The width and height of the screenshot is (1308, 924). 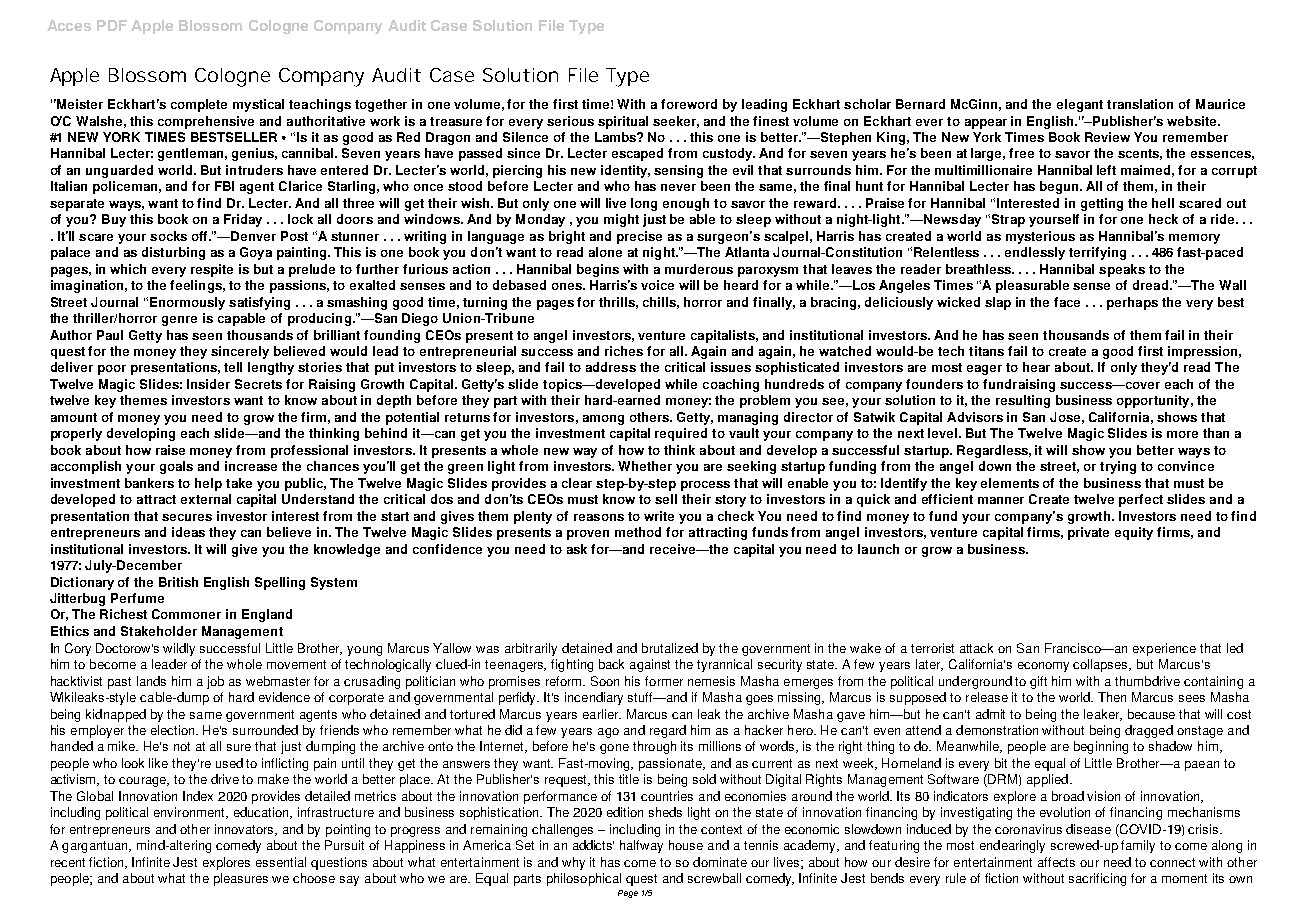 What do you see at coordinates (176, 467) in the screenshot?
I see `goals` at bounding box center [176, 467].
